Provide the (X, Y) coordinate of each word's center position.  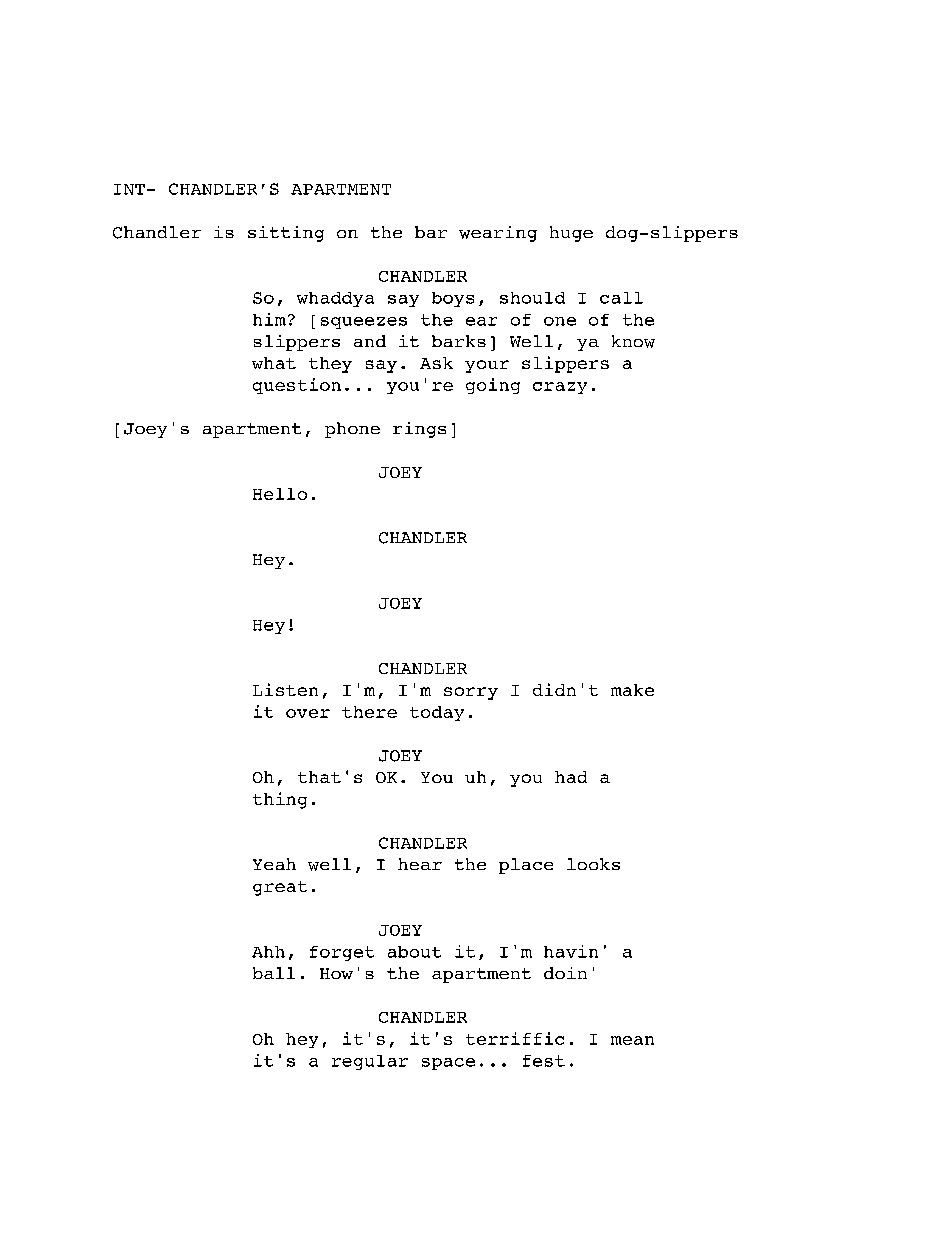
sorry (471, 693)
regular (370, 1062)
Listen (285, 689)
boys (453, 299)
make (632, 690)
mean (632, 1040)
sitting (286, 234)
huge (571, 234)
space (448, 1064)
